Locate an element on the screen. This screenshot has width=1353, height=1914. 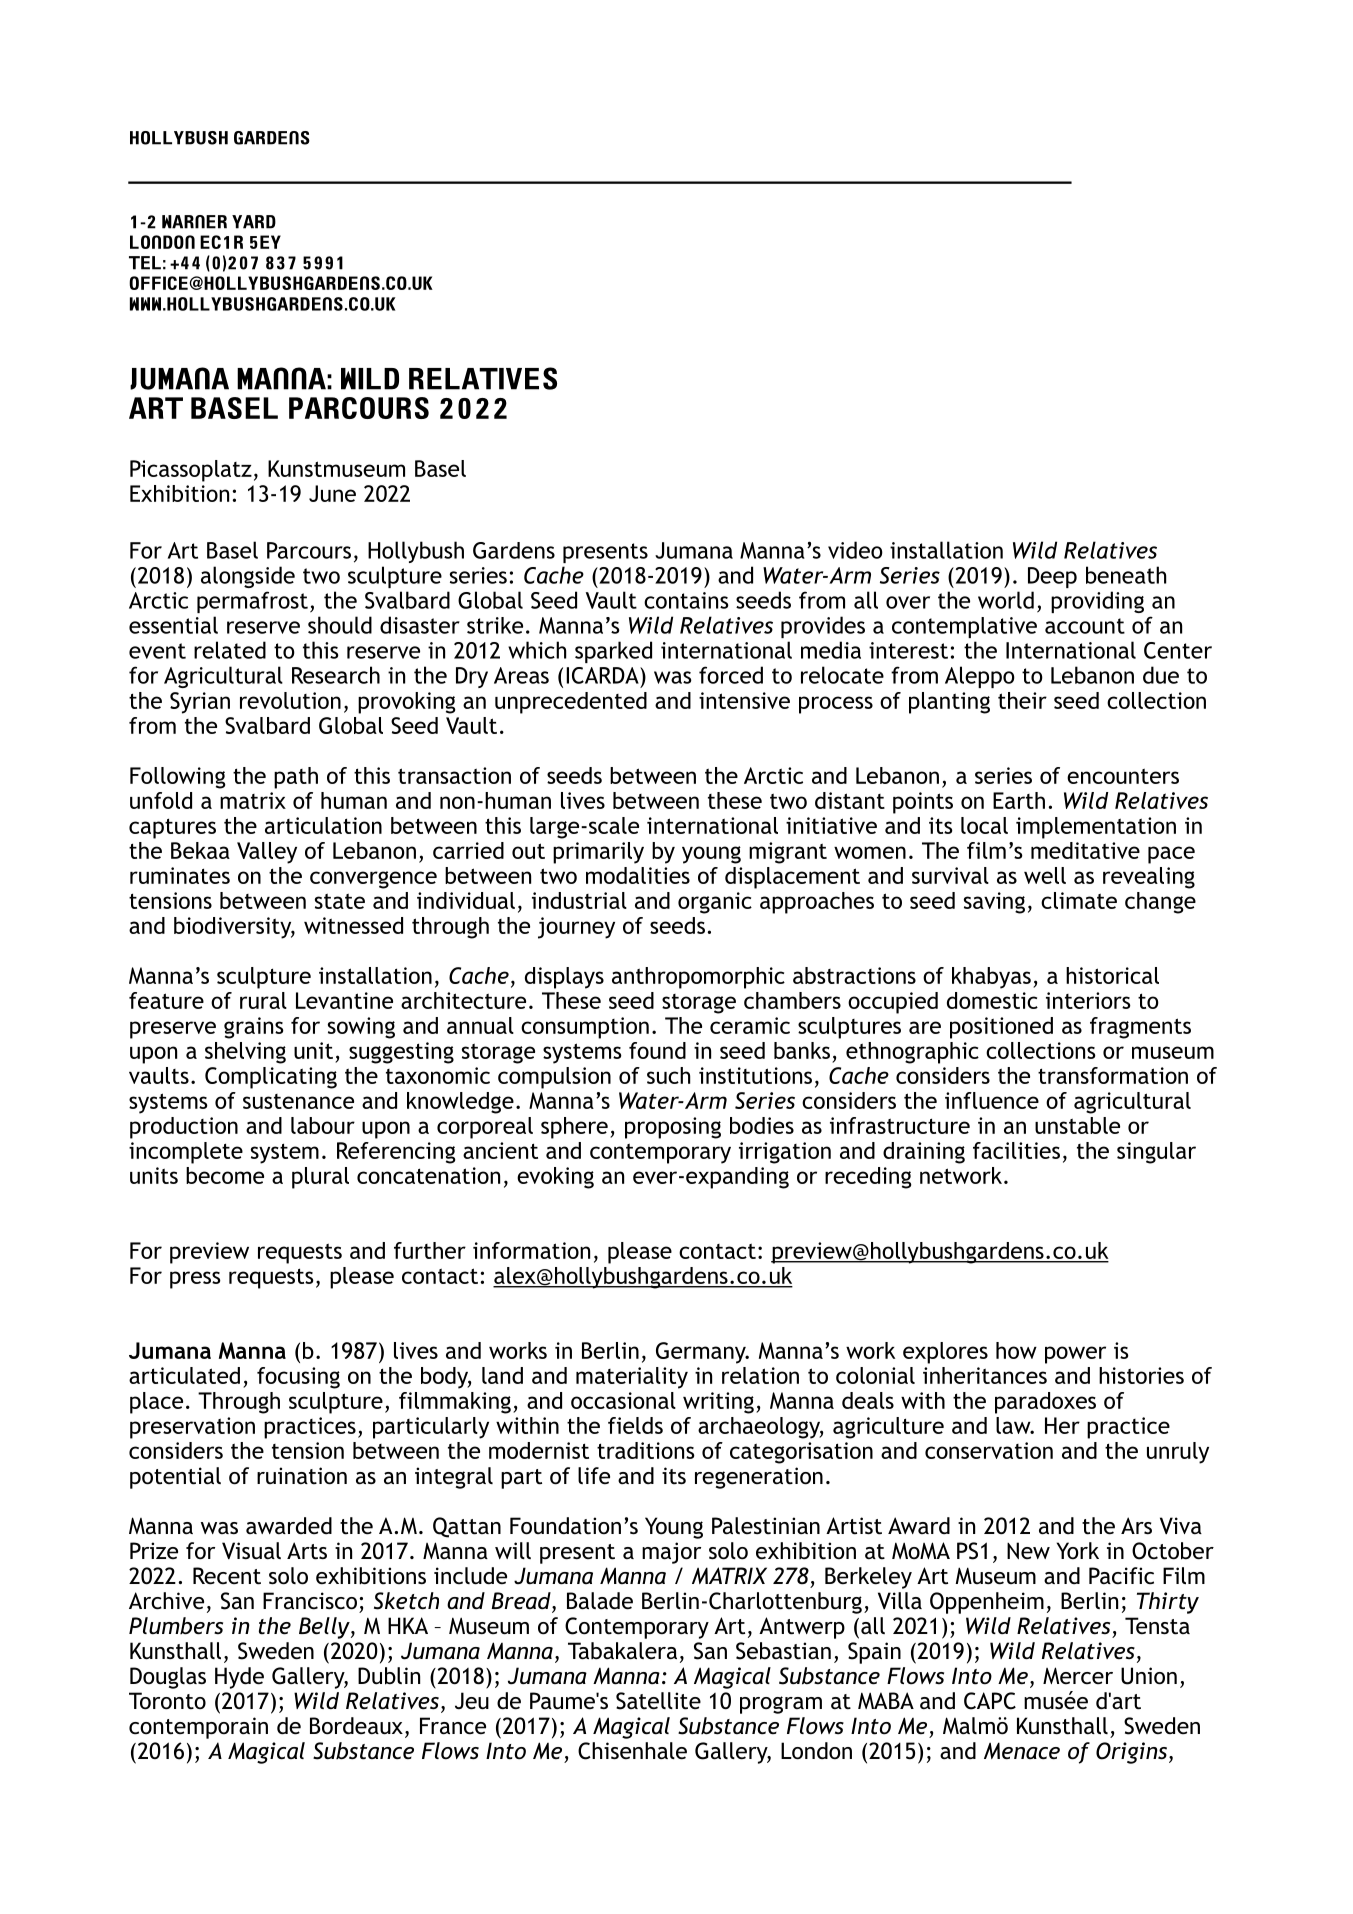
Yard is located at coordinates (254, 222).
